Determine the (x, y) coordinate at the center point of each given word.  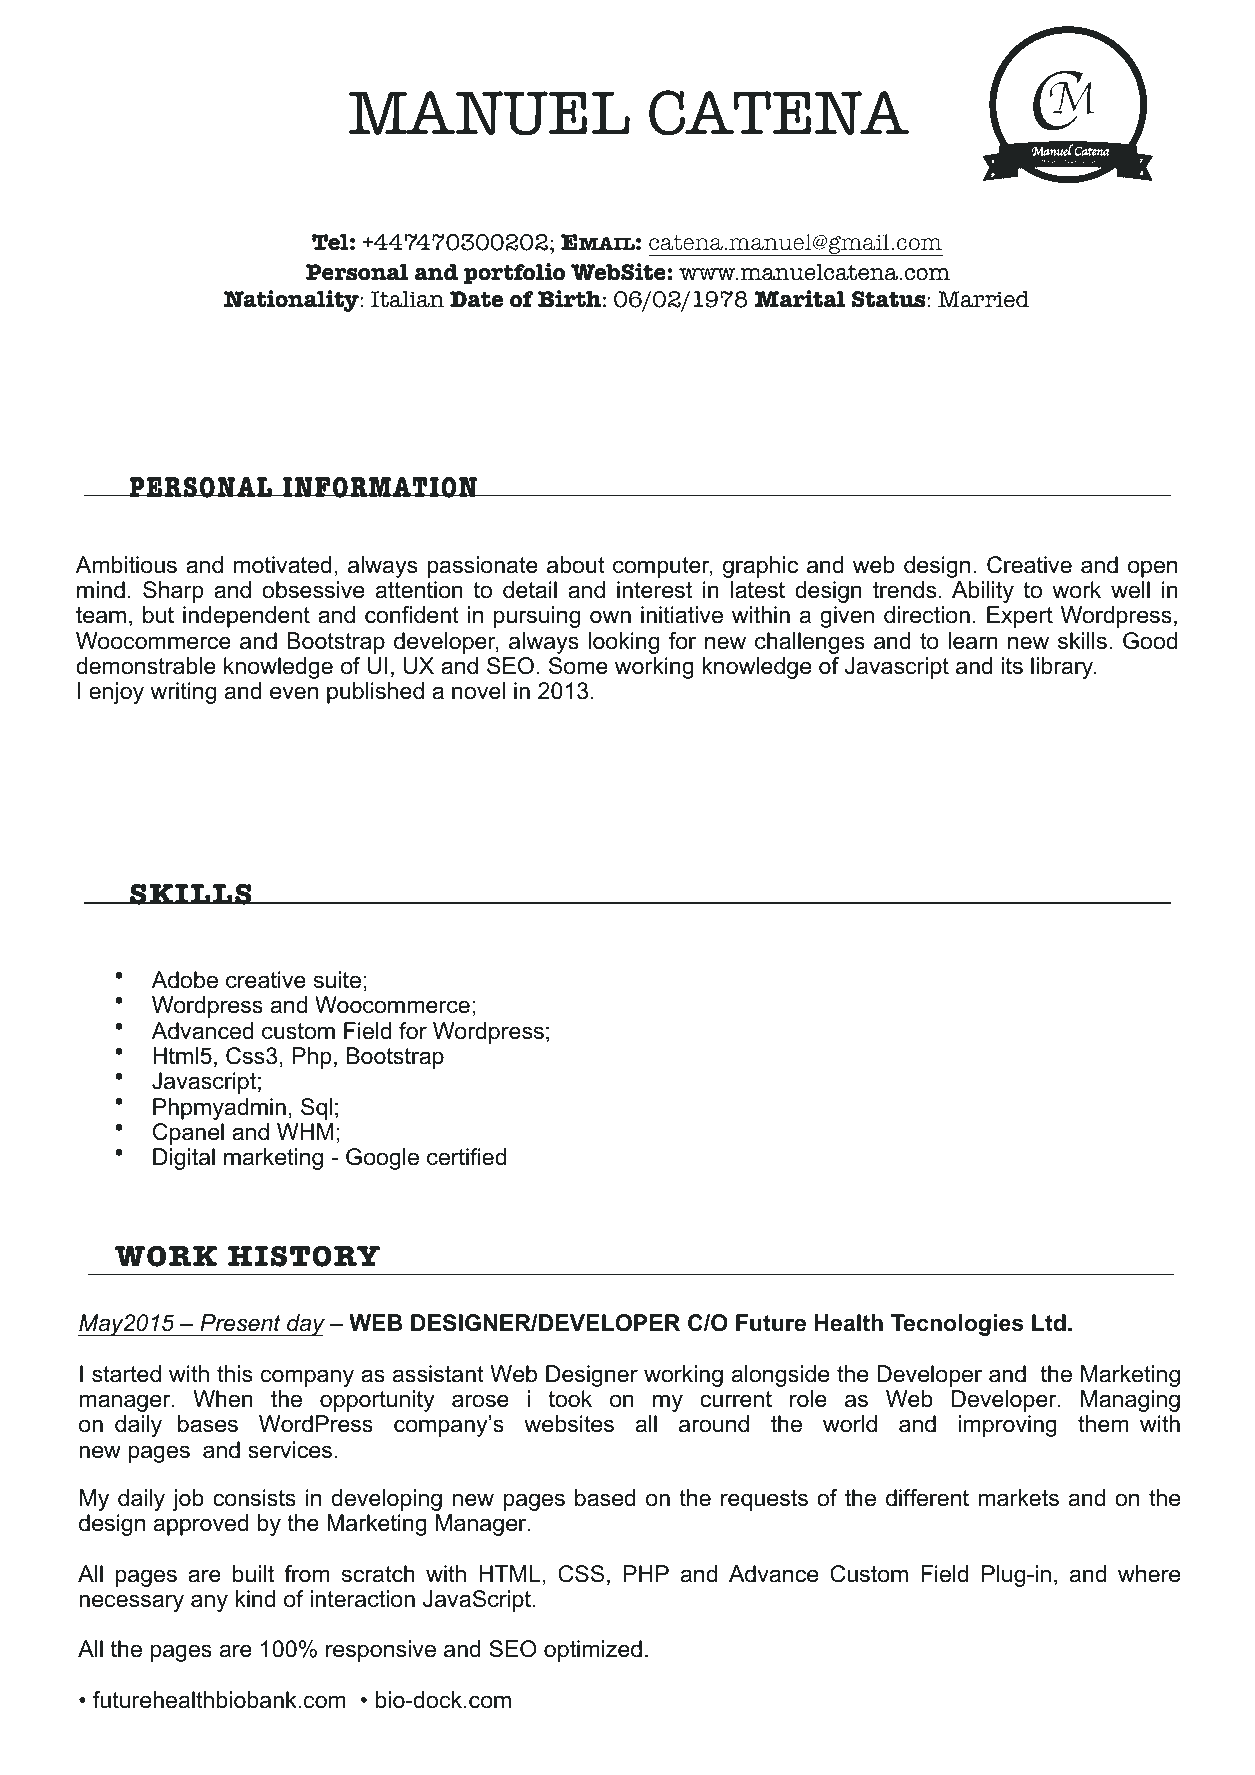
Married (984, 299)
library (1063, 668)
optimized (593, 1651)
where (1149, 1574)
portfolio (514, 273)
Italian (407, 299)
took (570, 1399)
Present (240, 1323)
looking (623, 643)
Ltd (1049, 1323)
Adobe (185, 980)
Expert (1020, 617)
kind (255, 1599)
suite (337, 980)
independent (246, 617)
